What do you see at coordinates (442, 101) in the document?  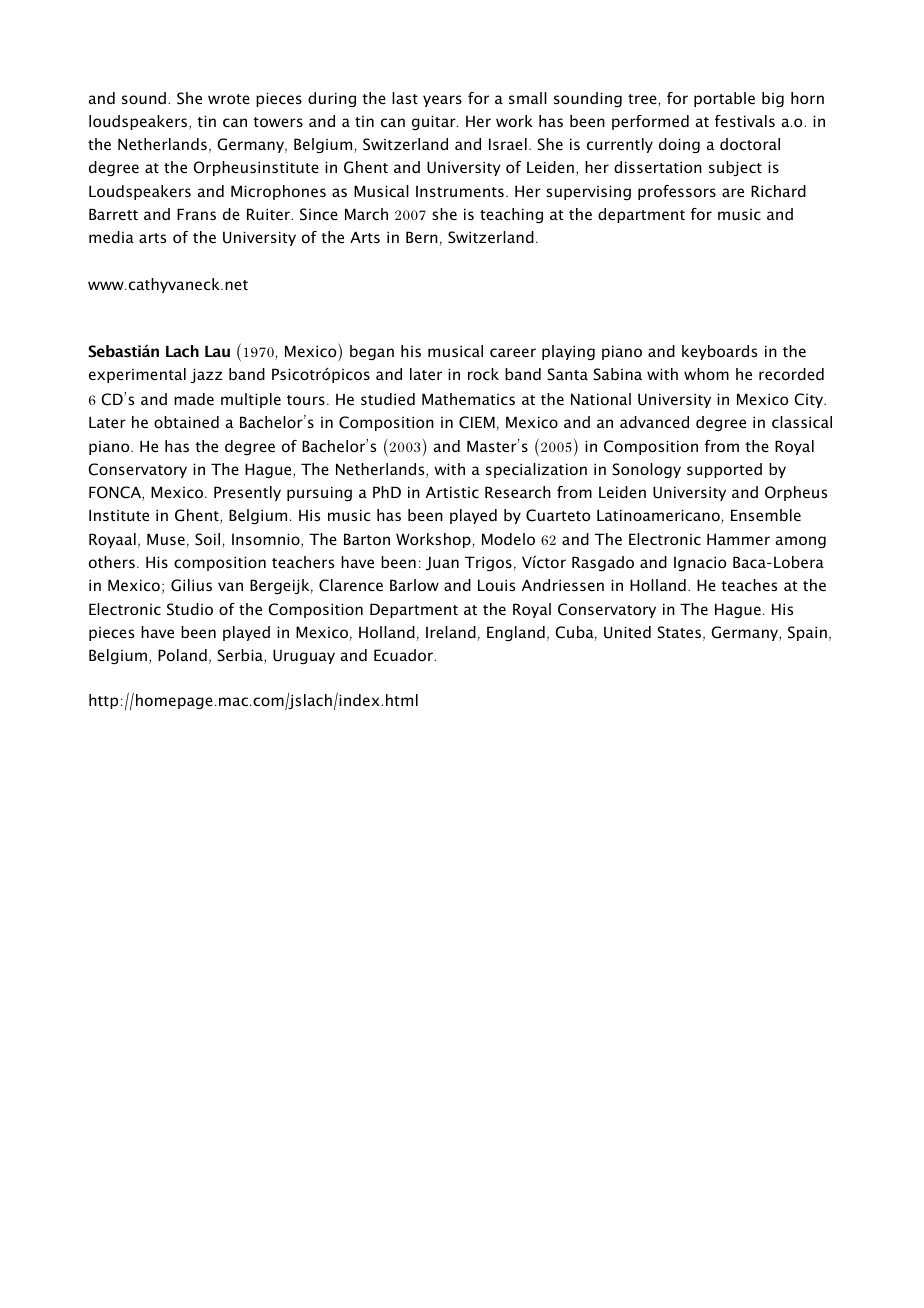 I see `years` at bounding box center [442, 101].
